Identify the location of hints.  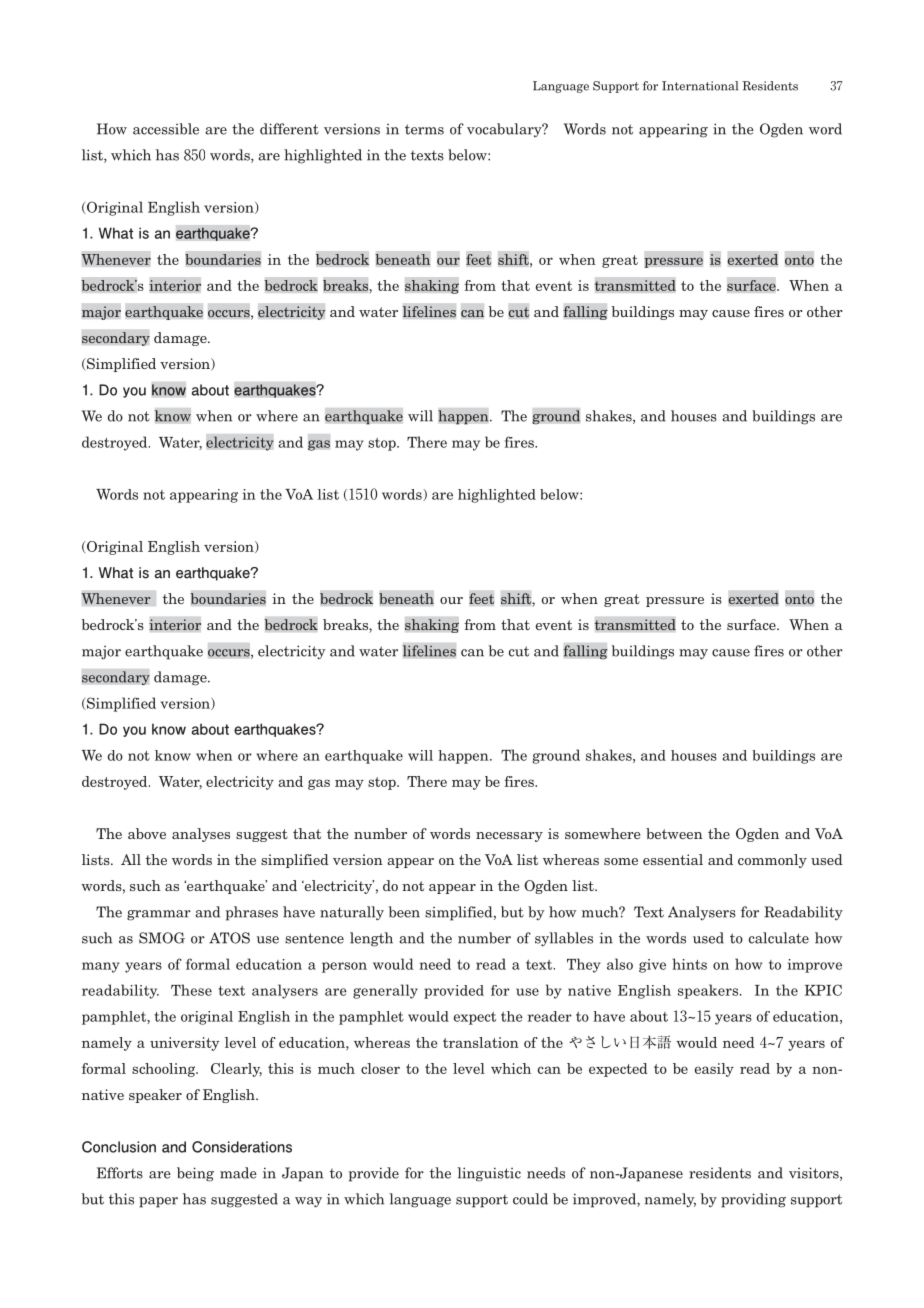
(689, 964).
